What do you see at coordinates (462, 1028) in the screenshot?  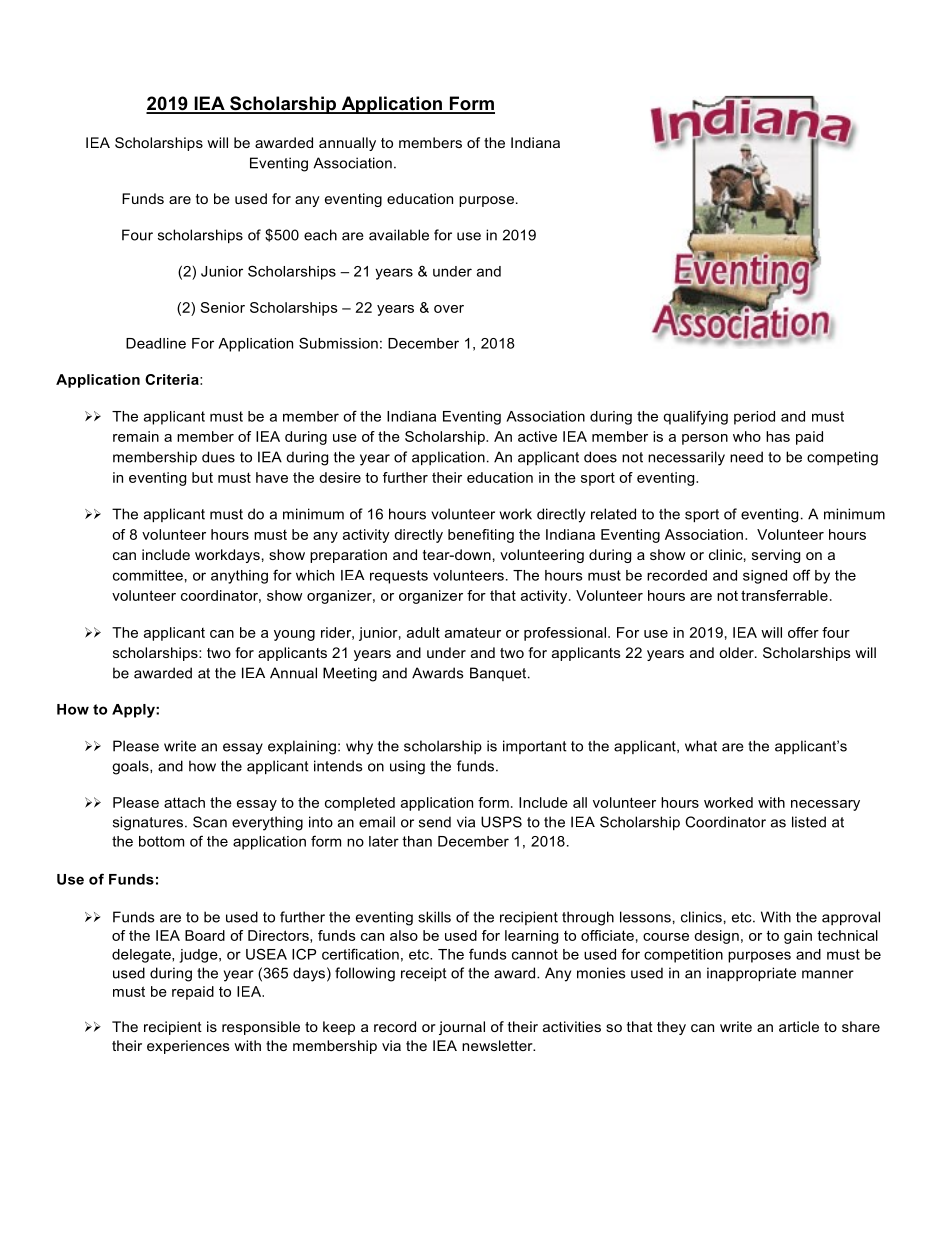 I see `journal` at bounding box center [462, 1028].
